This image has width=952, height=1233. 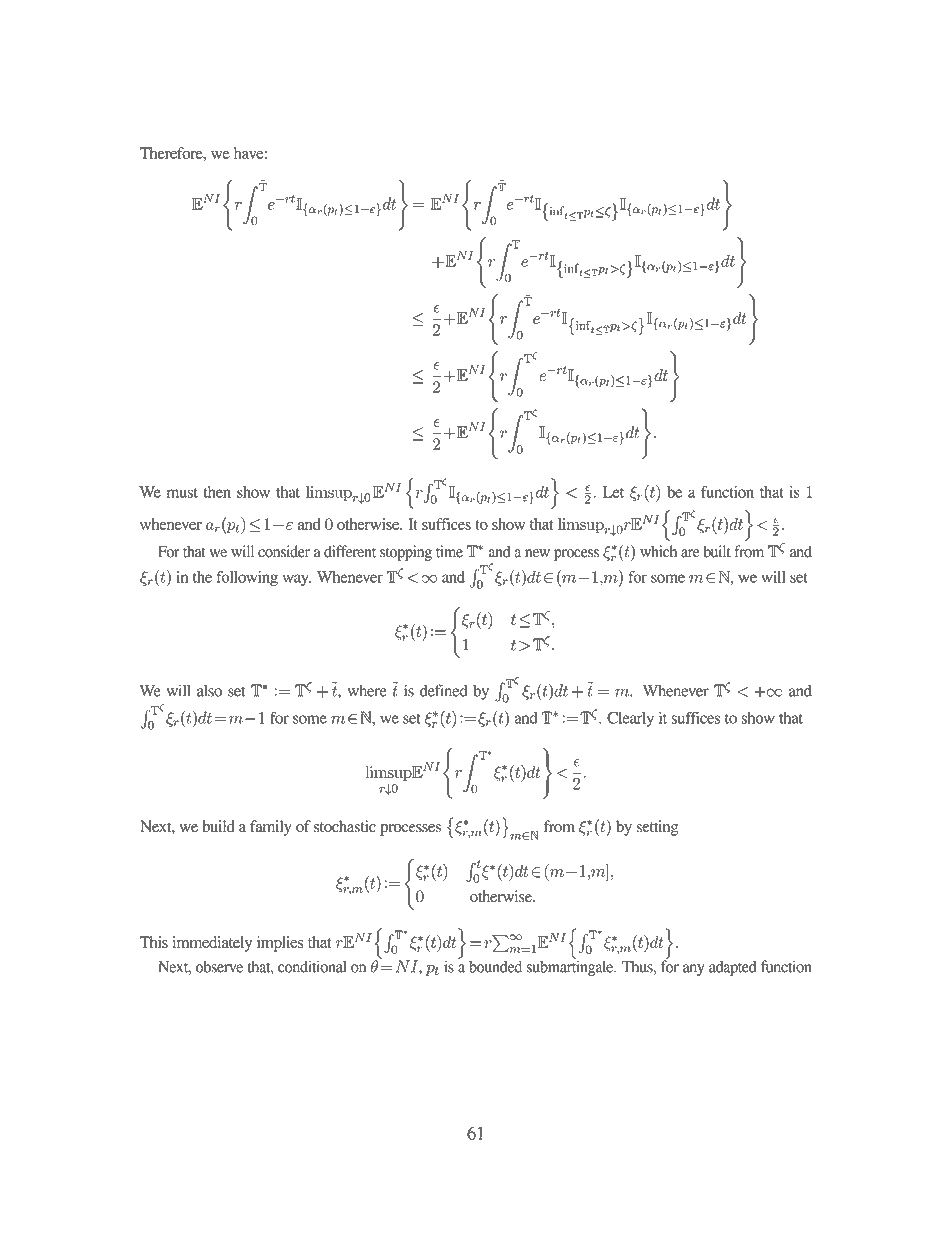 I want to click on time, so click(x=449, y=551).
